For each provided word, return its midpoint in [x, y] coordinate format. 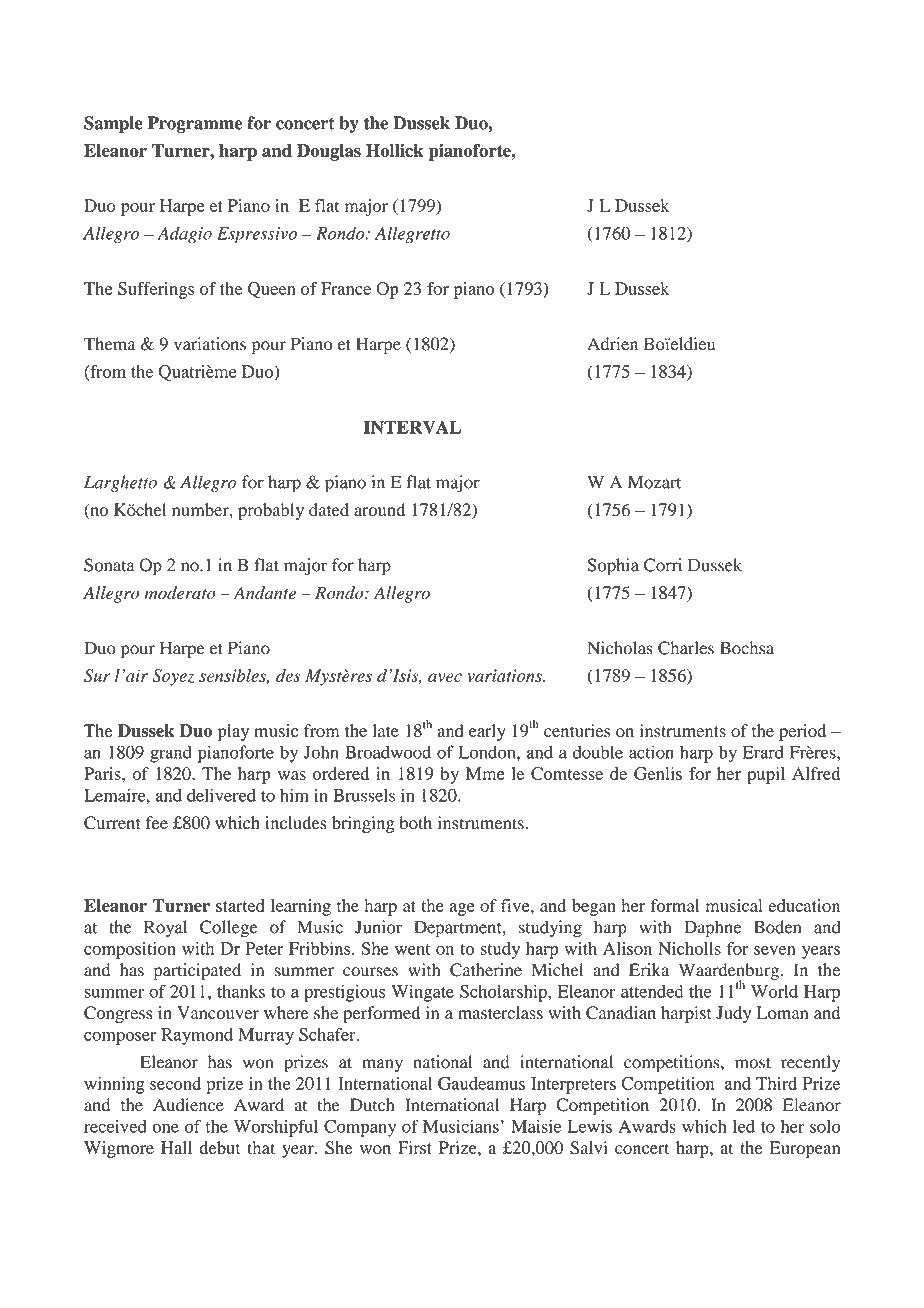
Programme [195, 124]
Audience [188, 1105]
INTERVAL [412, 427]
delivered [221, 795]
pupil [766, 775]
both [416, 823]
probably [271, 511]
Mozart [654, 482]
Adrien [612, 344]
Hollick [395, 150]
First [415, 1147]
